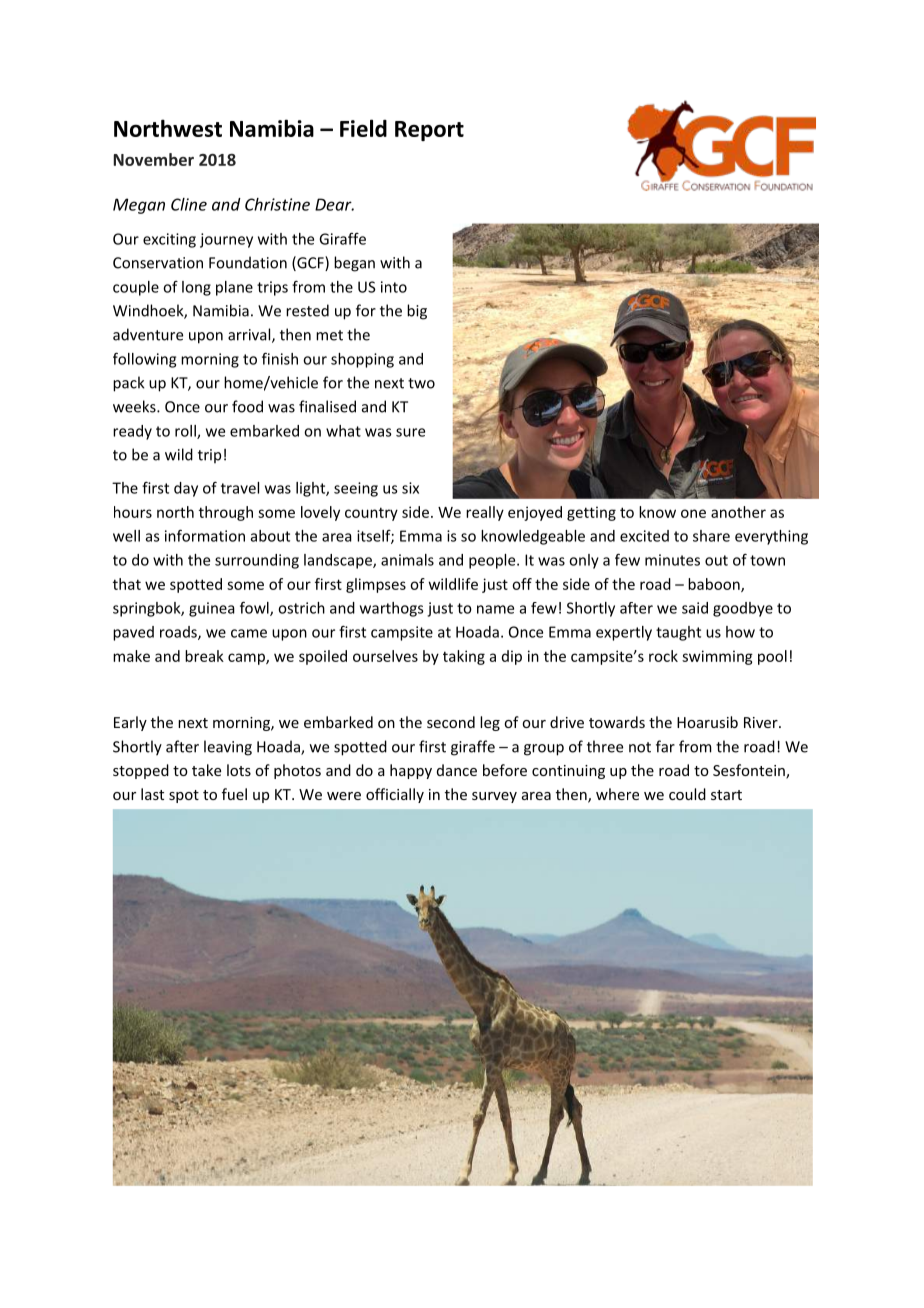 The height and width of the document is (1308, 924). Describe the element at coordinates (153, 159) in the document. I see `November` at that location.
